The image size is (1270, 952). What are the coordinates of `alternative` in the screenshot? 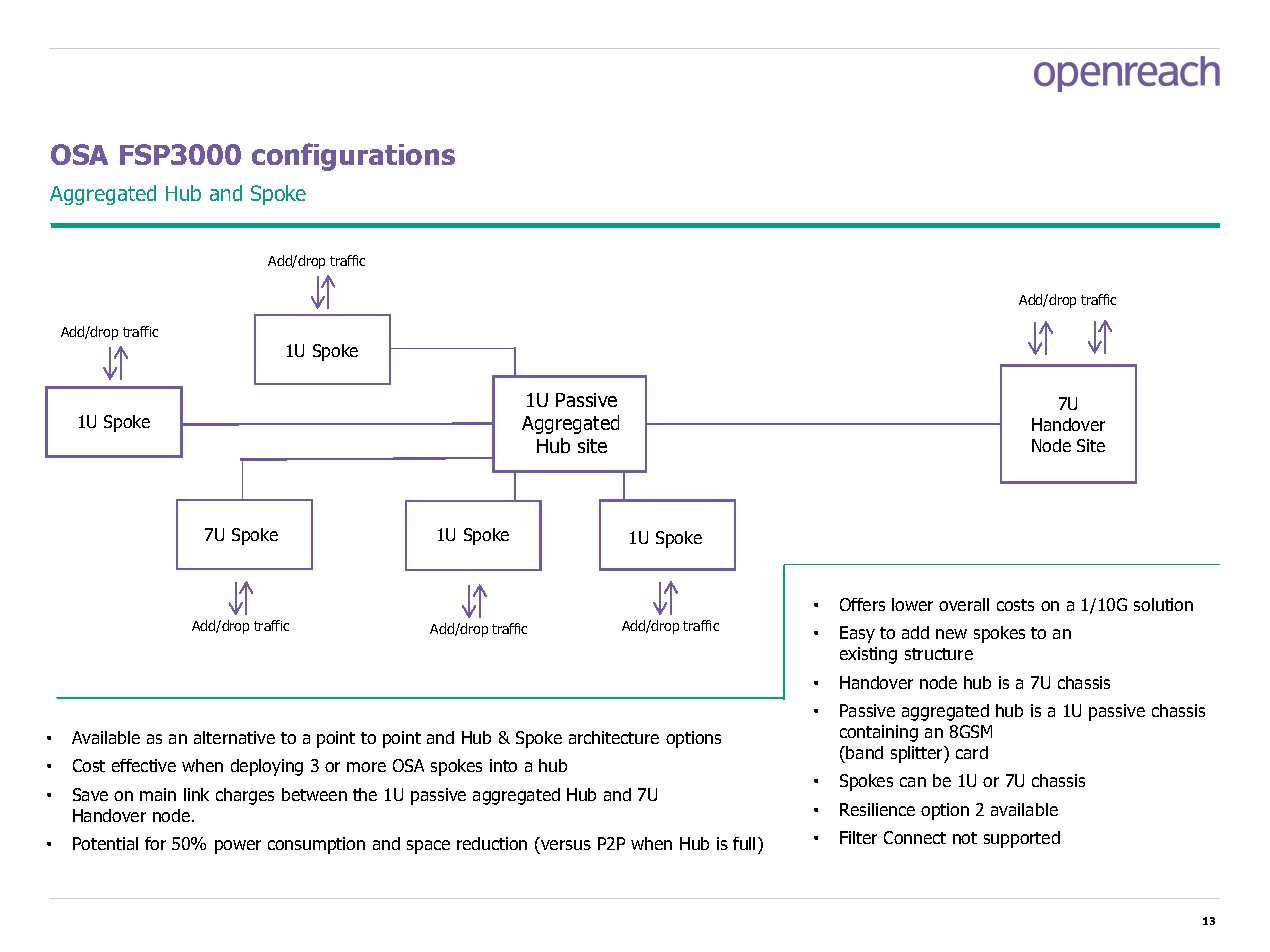 It's located at (234, 737).
